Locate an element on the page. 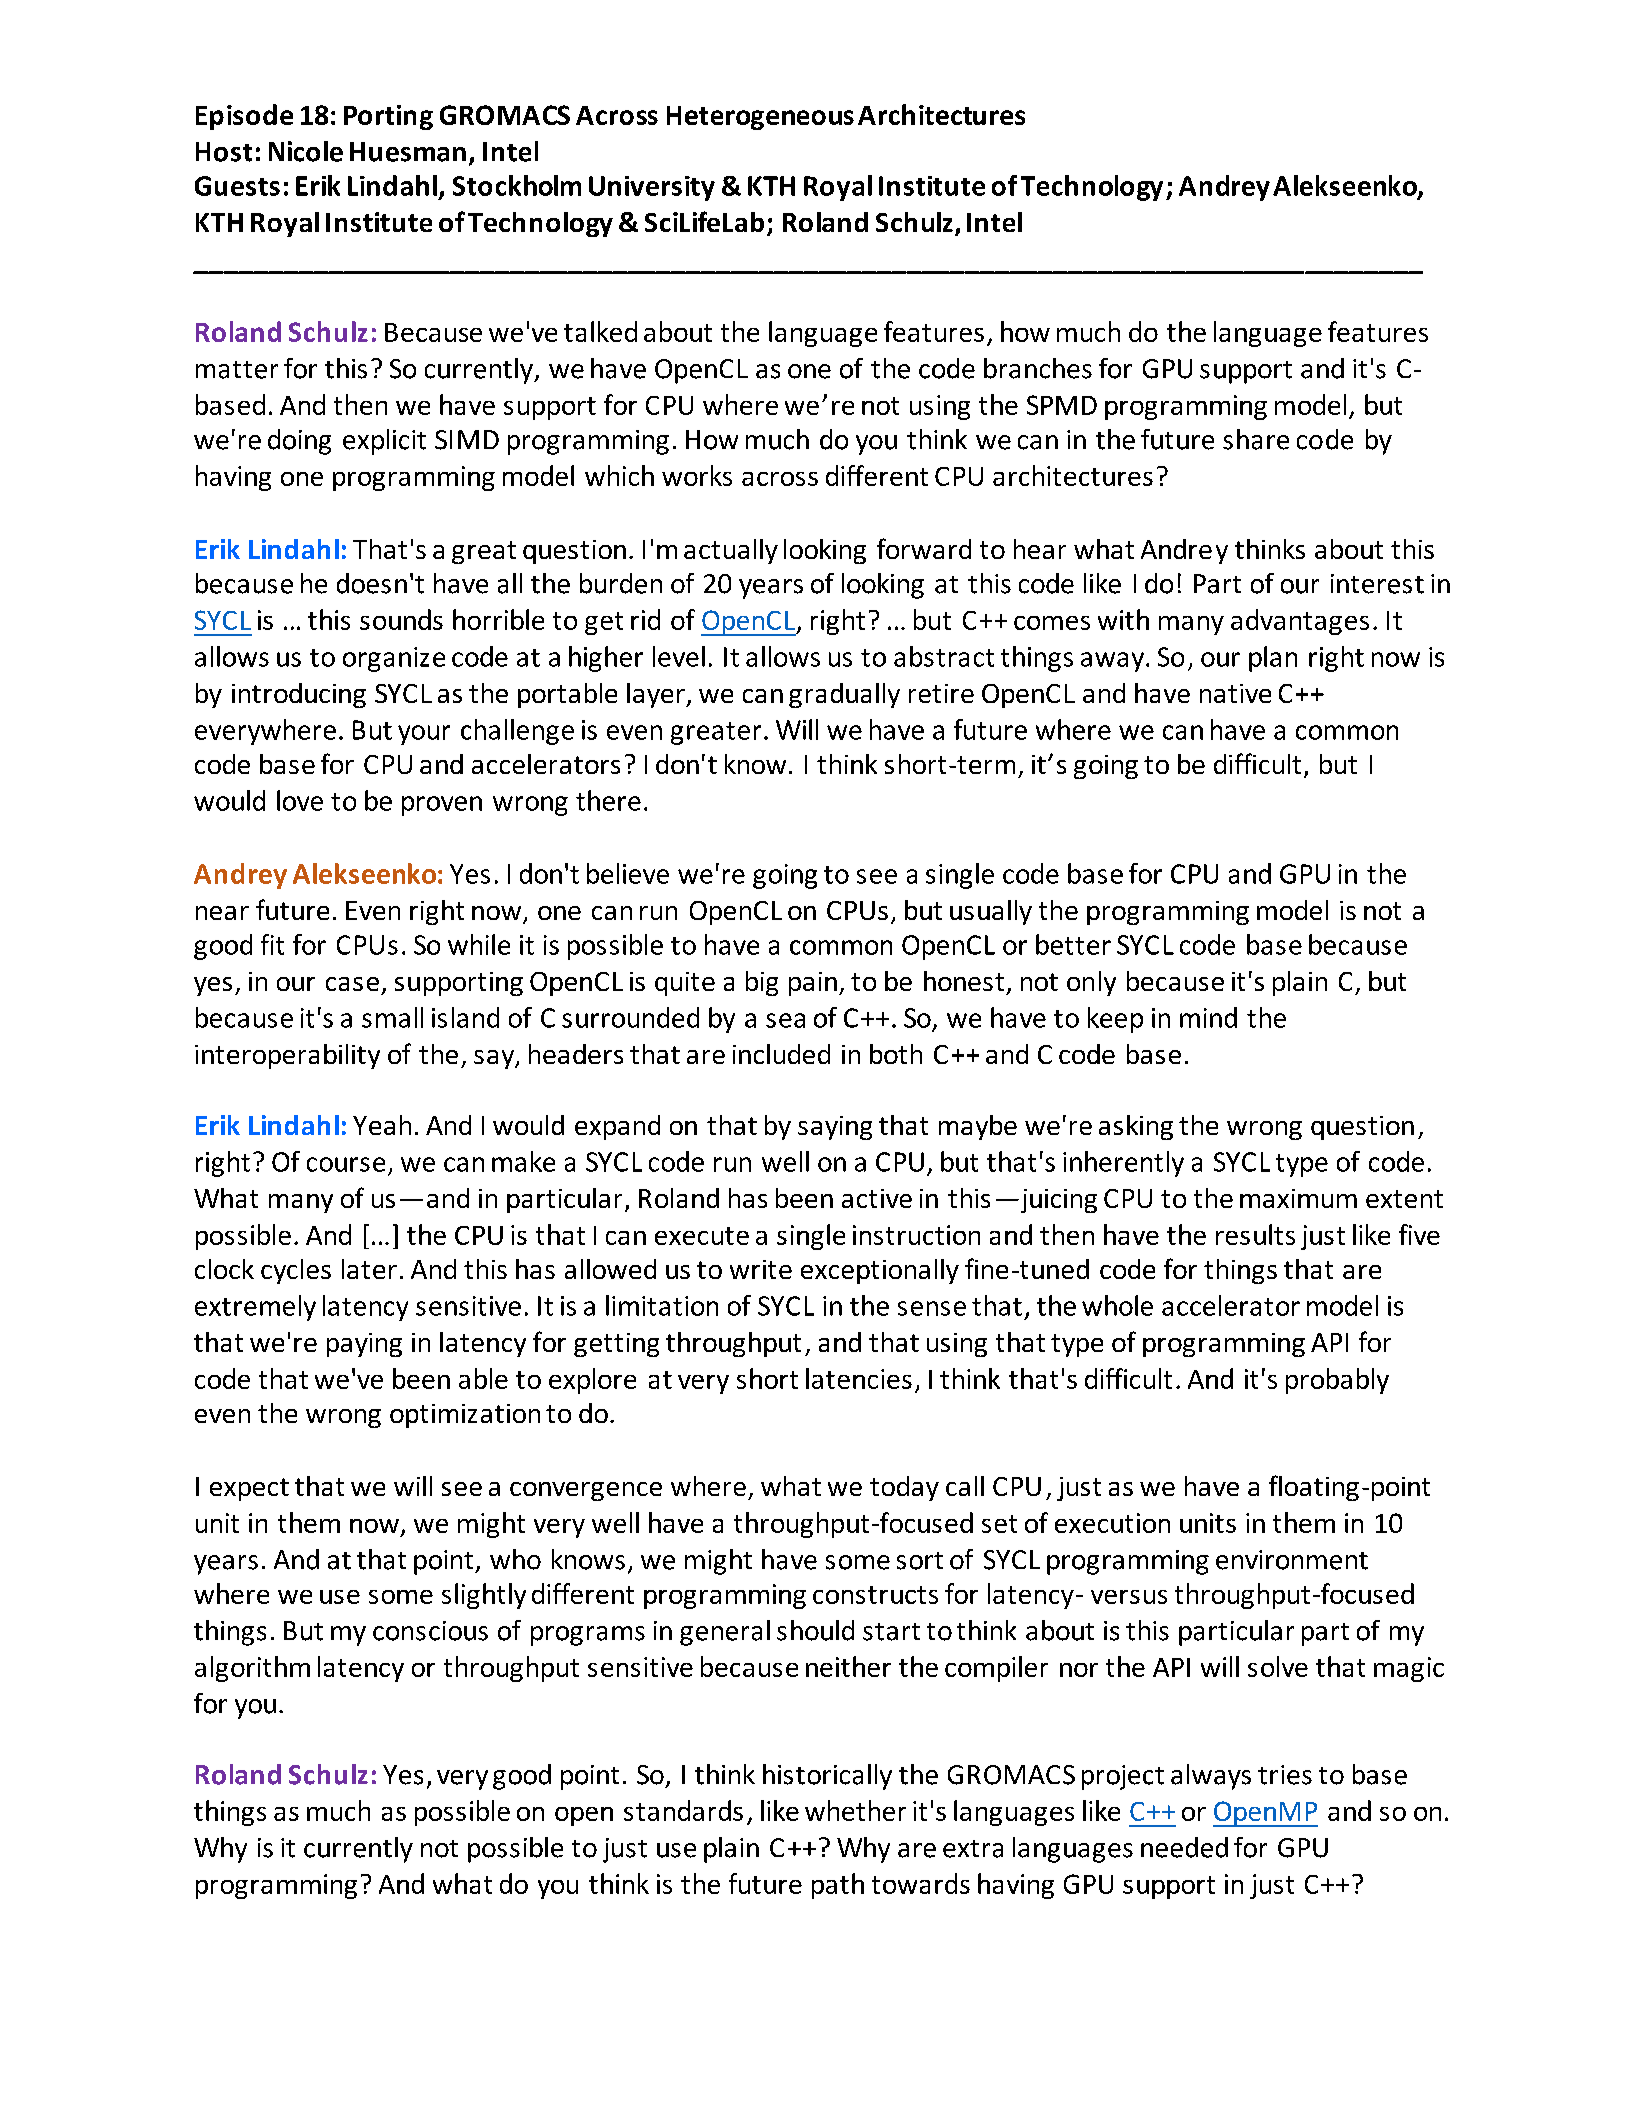  Guests is located at coordinates (237, 186).
